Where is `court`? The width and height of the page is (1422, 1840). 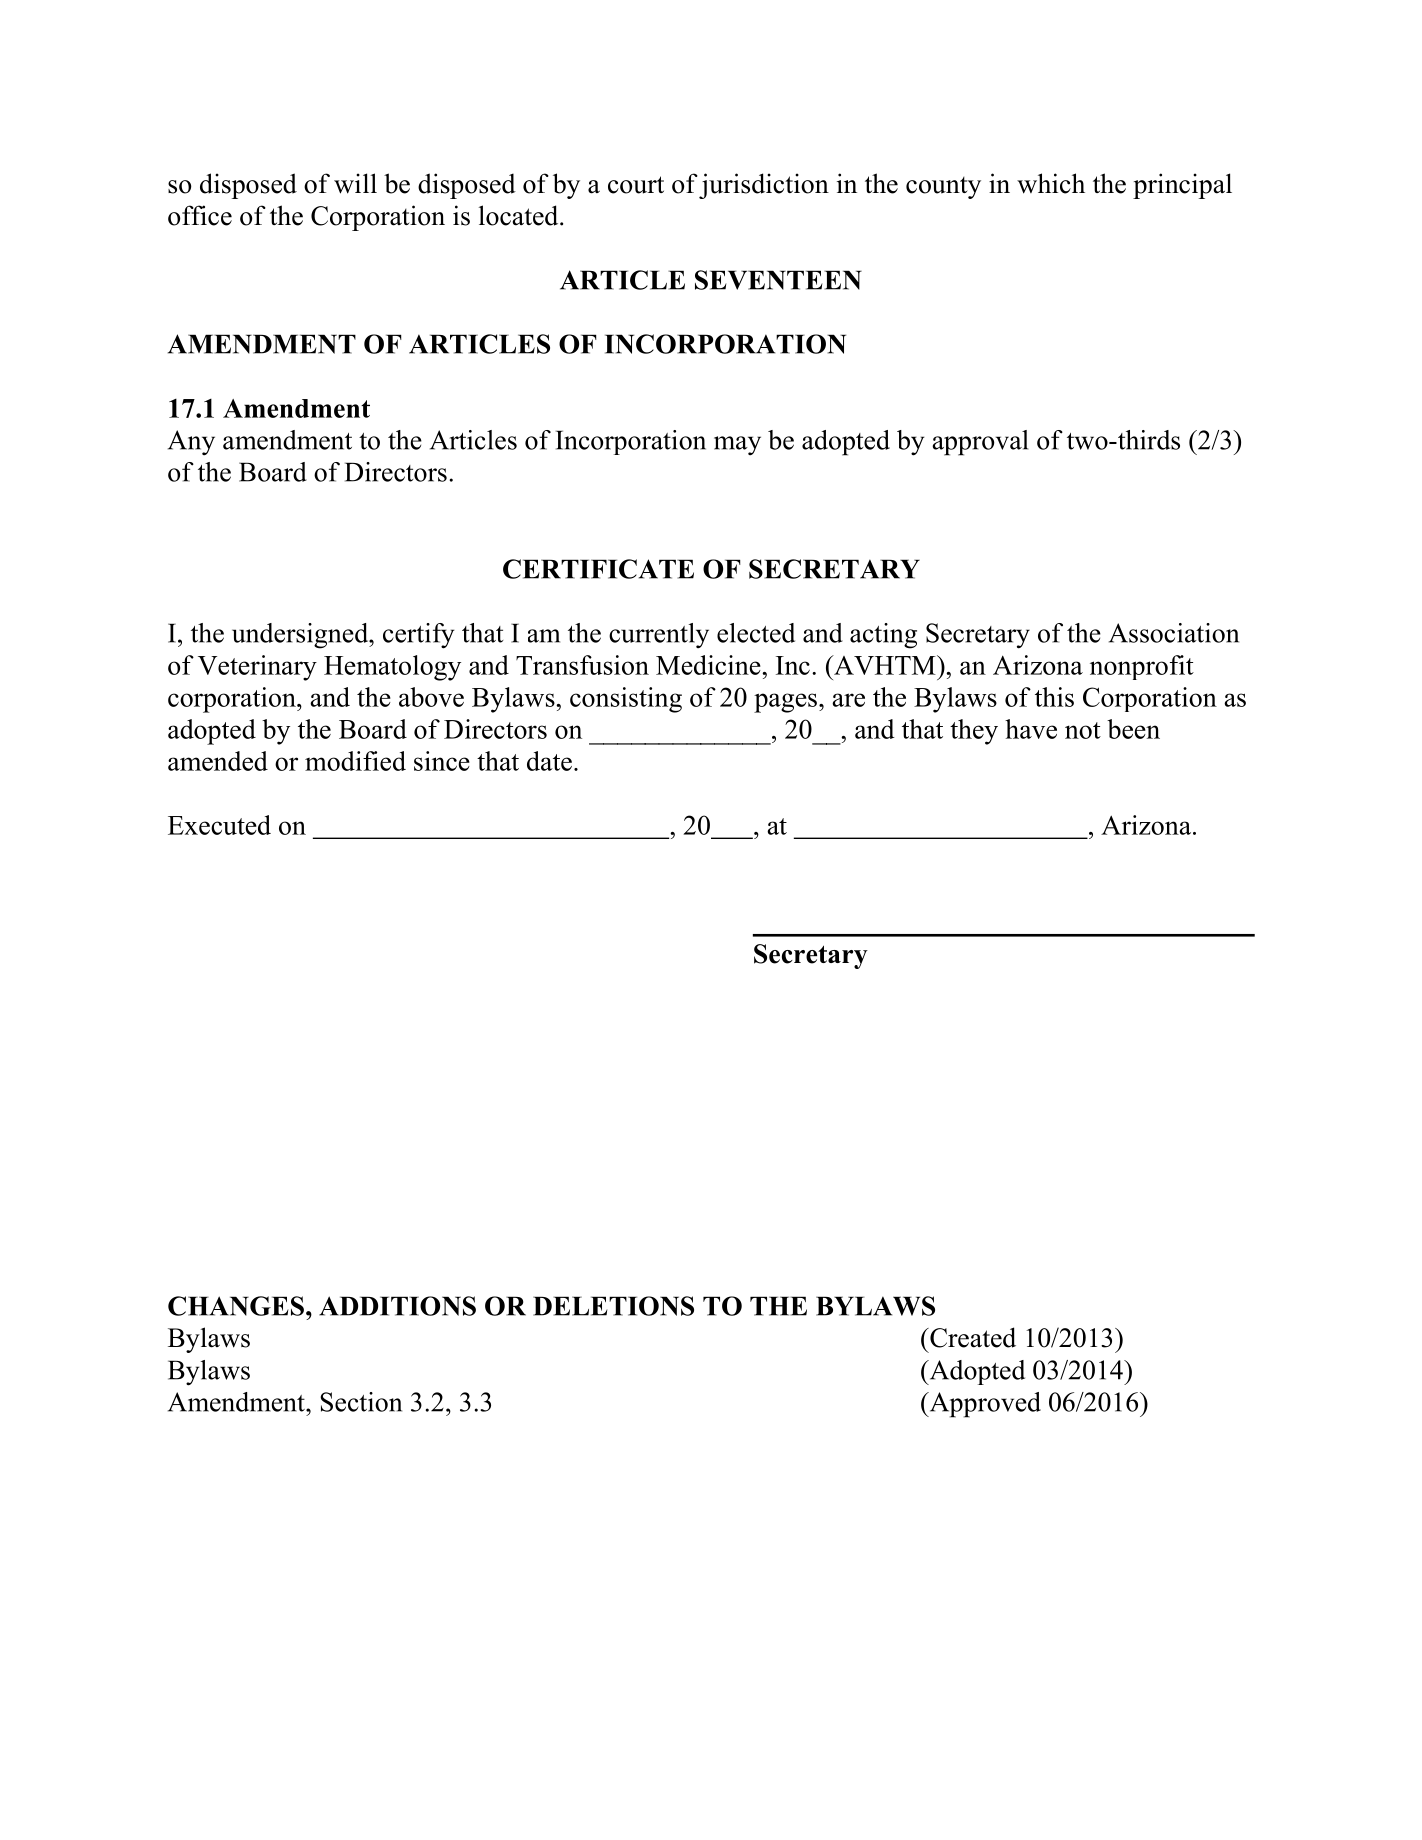 court is located at coordinates (636, 185).
